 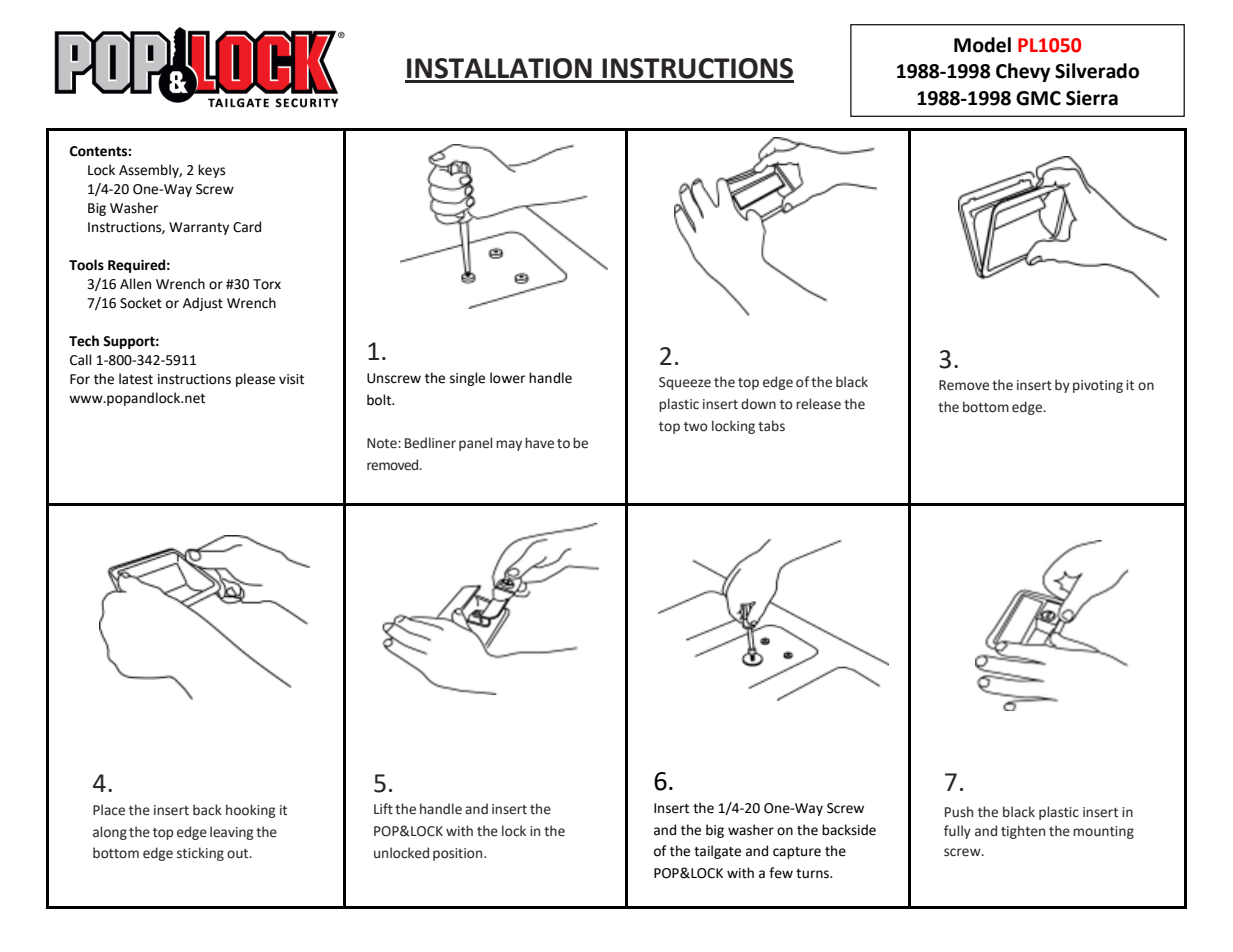 I want to click on sticking, so click(x=200, y=854).
